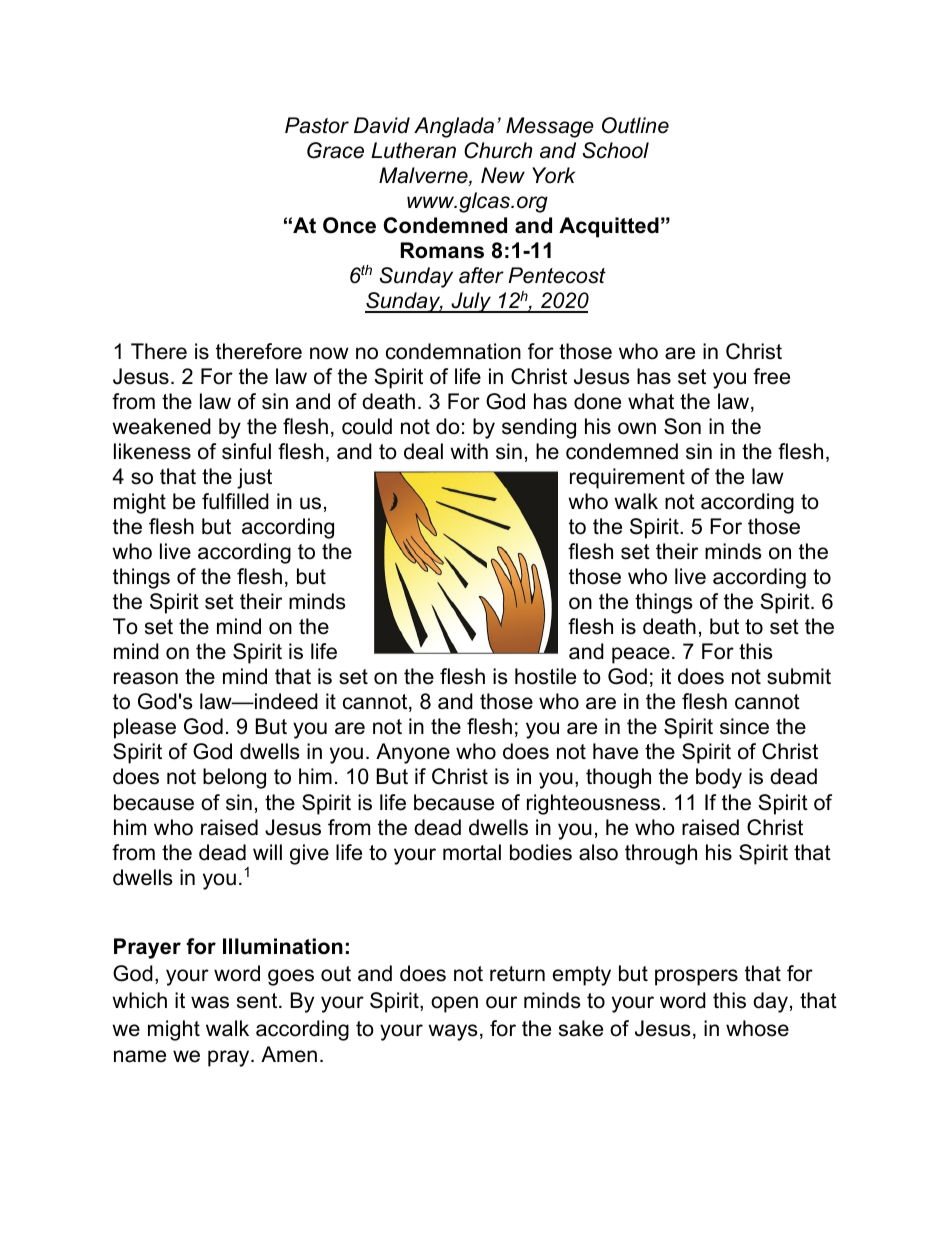  Describe the element at coordinates (744, 726) in the screenshot. I see `since` at that location.
